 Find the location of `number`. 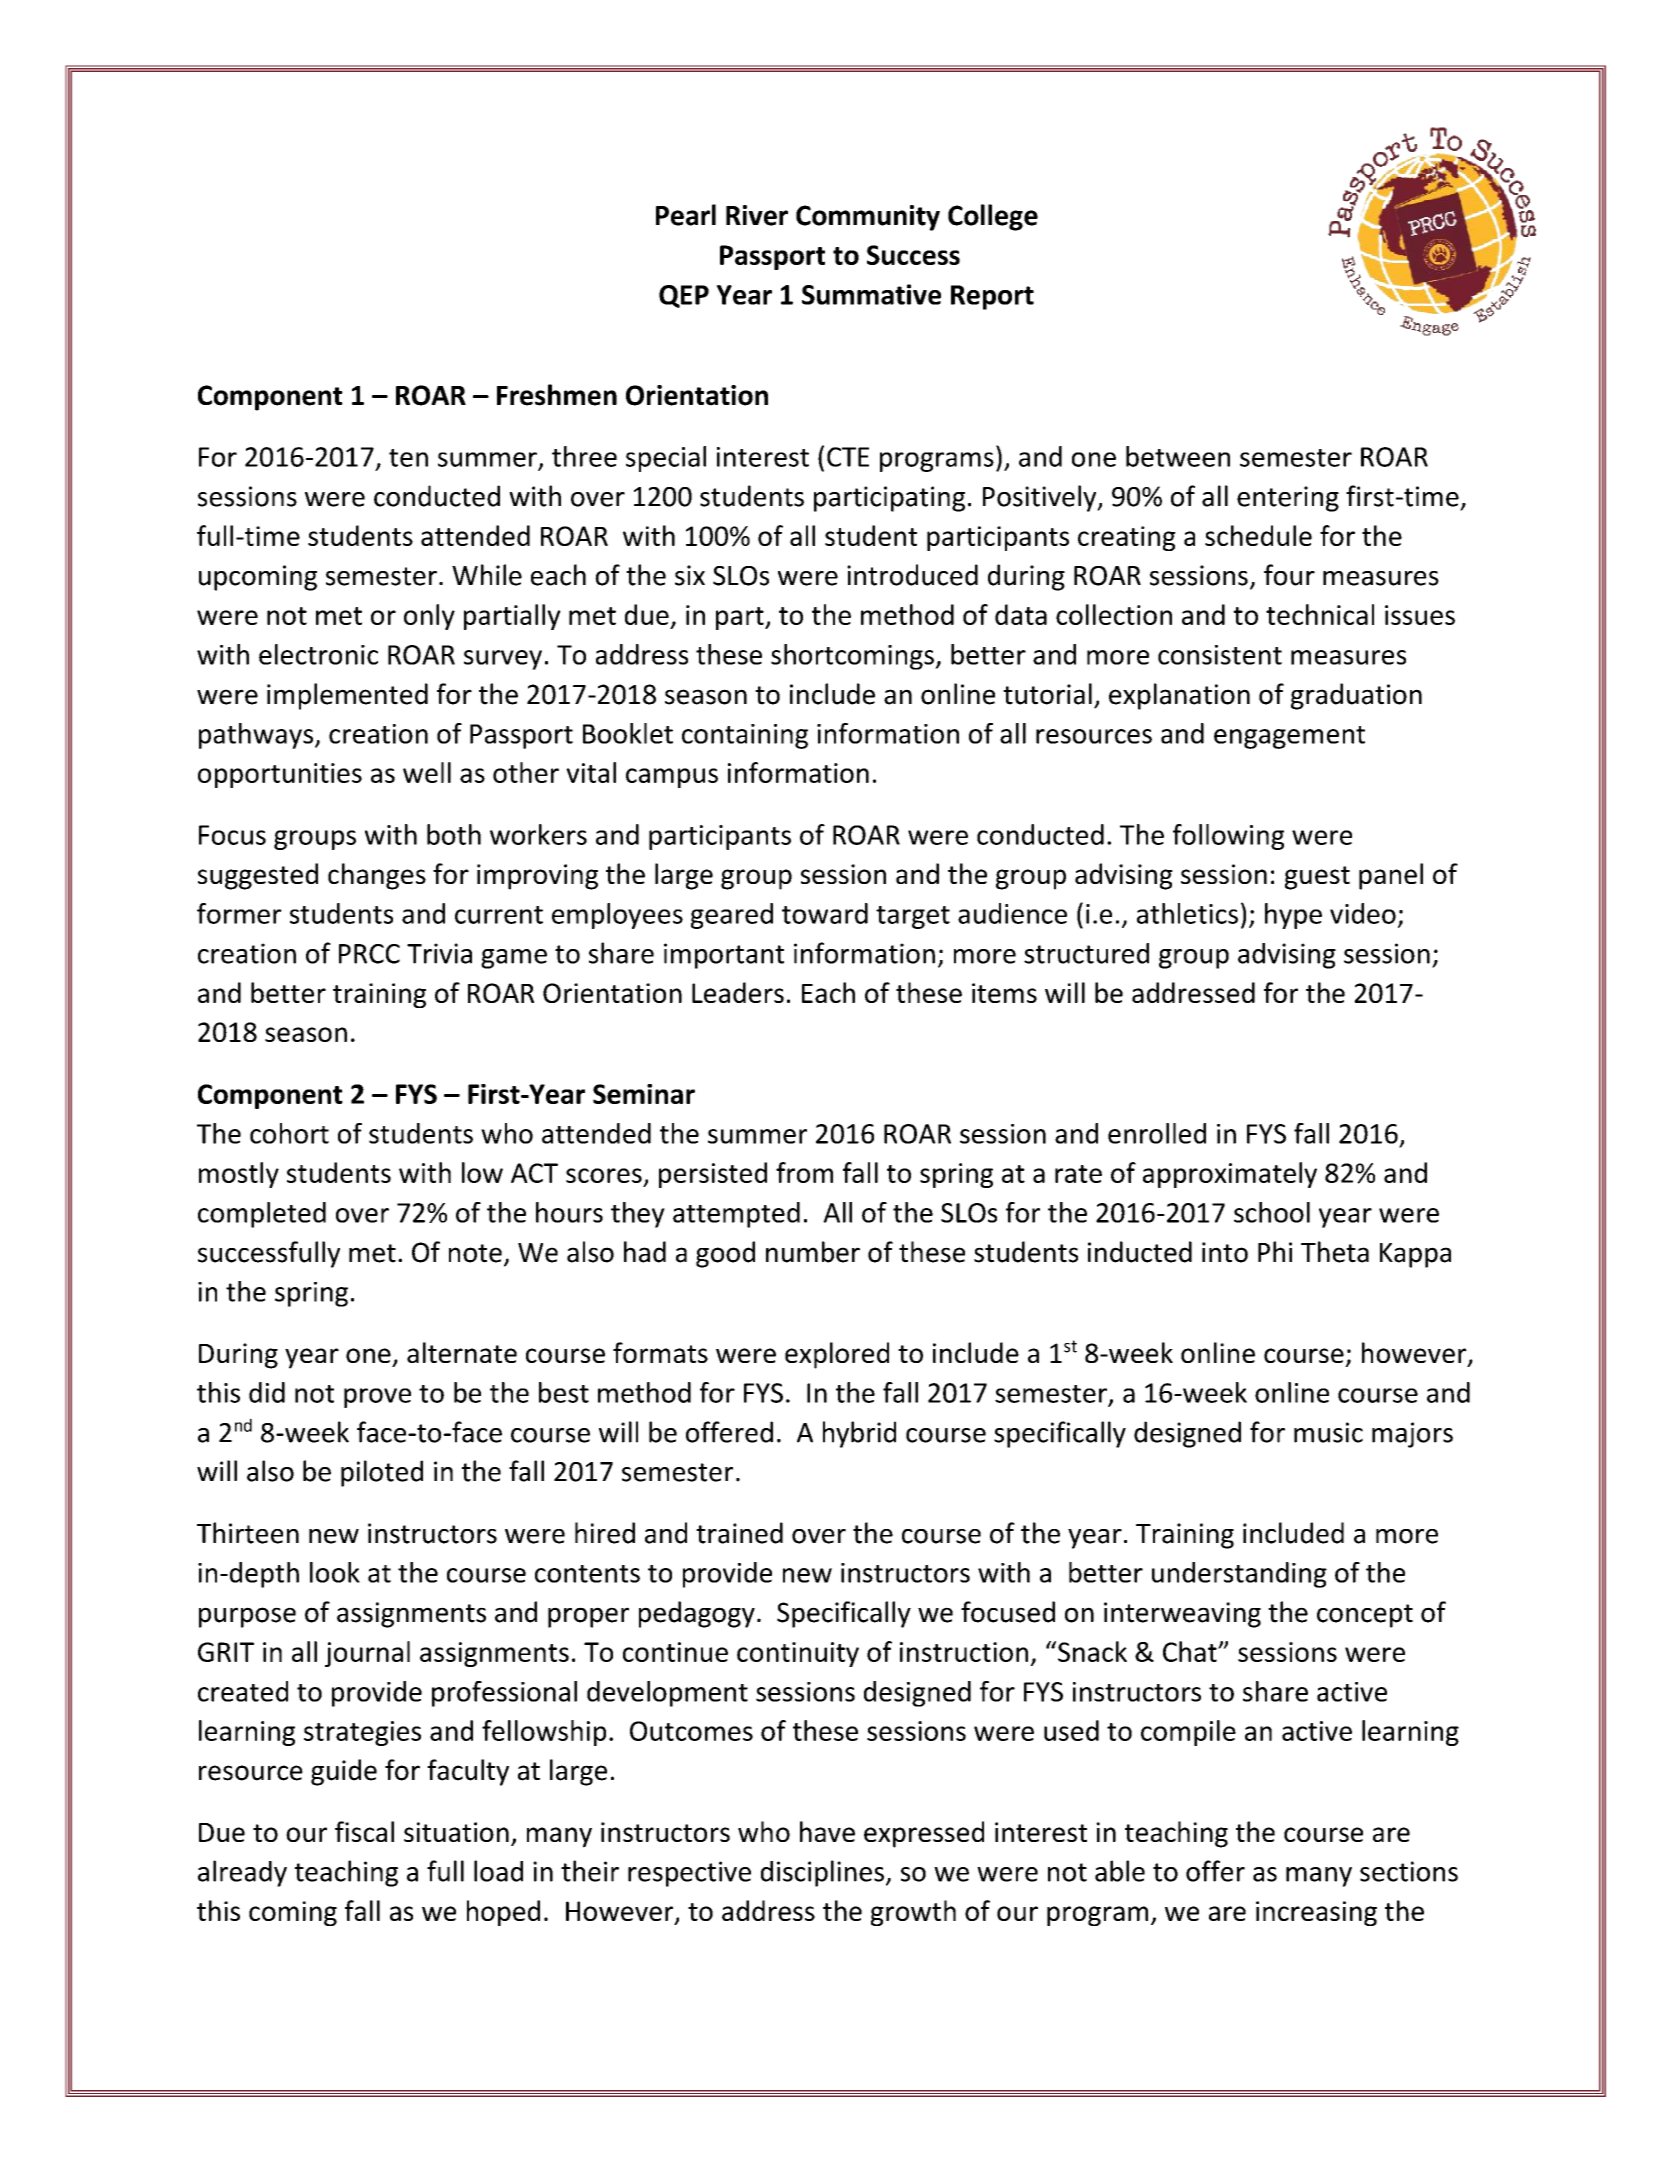

number is located at coordinates (813, 1252).
